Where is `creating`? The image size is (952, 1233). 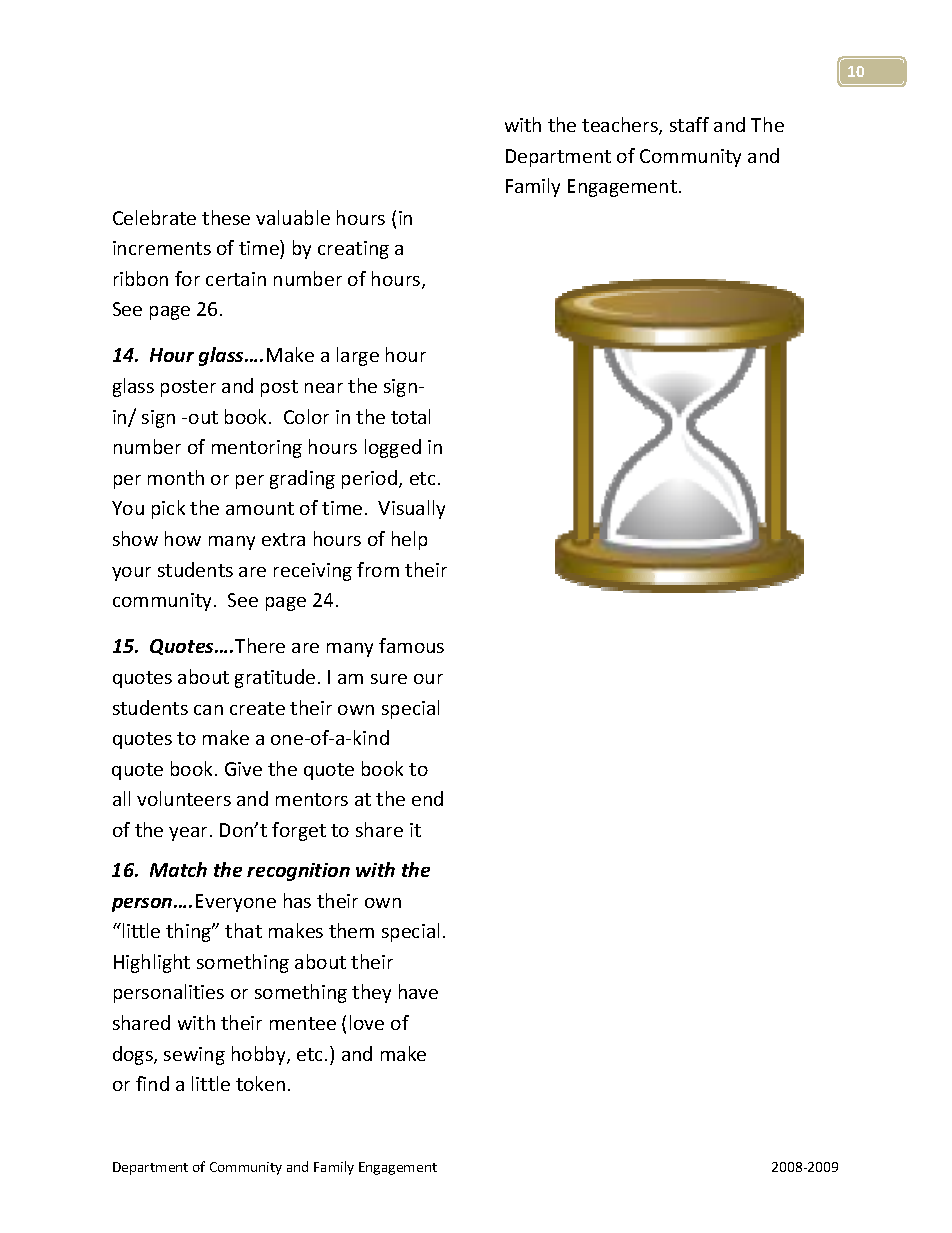
creating is located at coordinates (353, 250).
